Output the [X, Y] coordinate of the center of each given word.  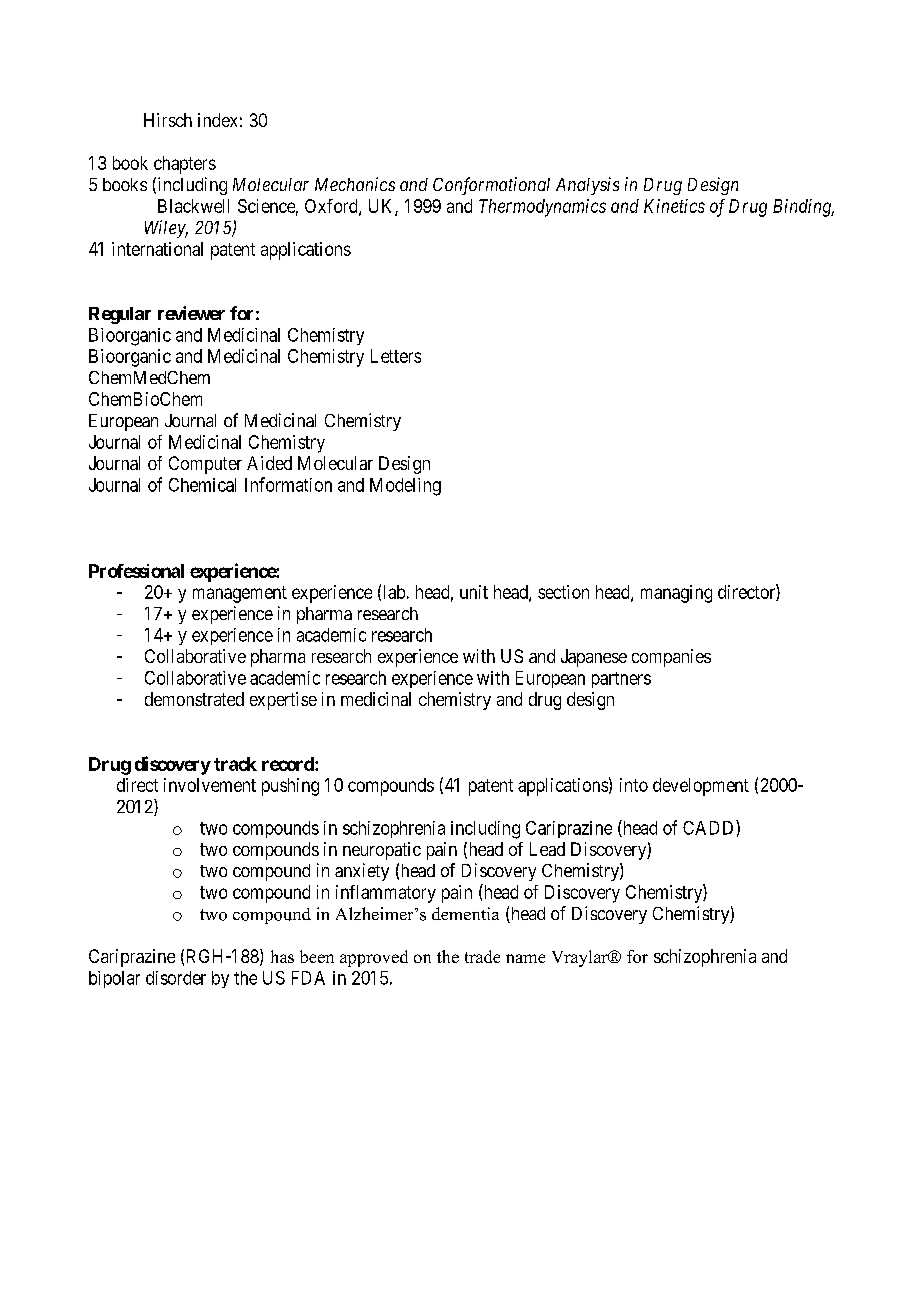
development [701, 787]
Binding [803, 208]
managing [676, 594]
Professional [136, 571]
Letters [396, 356]
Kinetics [674, 206]
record [289, 764]
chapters [185, 165]
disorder [176, 978]
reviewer [191, 313]
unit [474, 592]
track [235, 764]
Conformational [491, 186]
